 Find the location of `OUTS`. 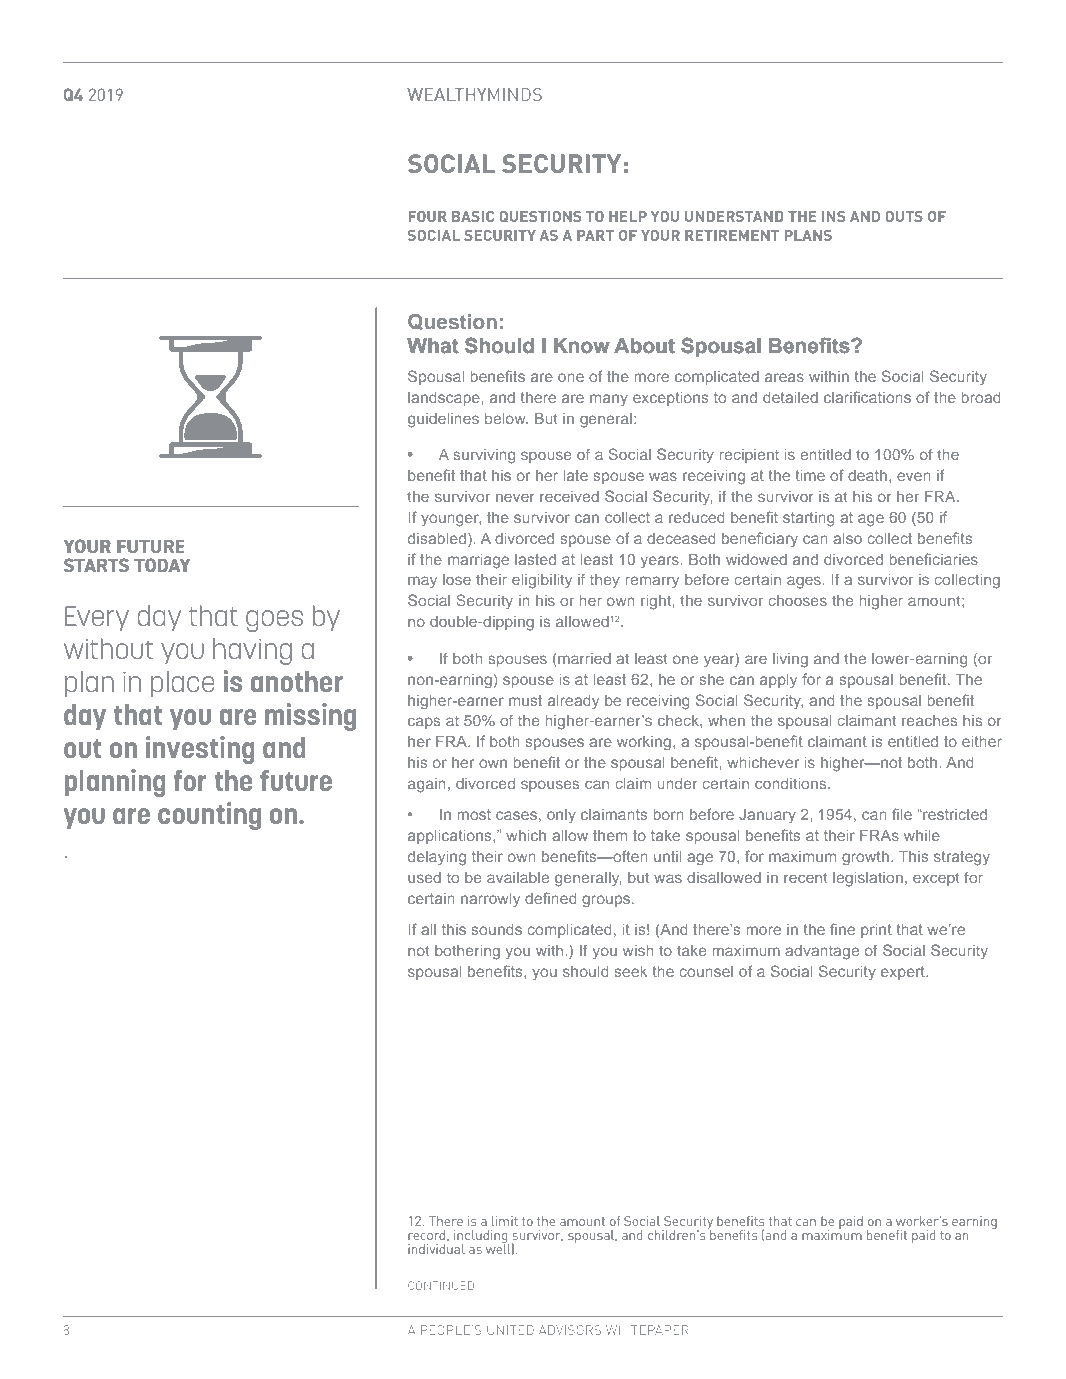

OUTS is located at coordinates (904, 216).
